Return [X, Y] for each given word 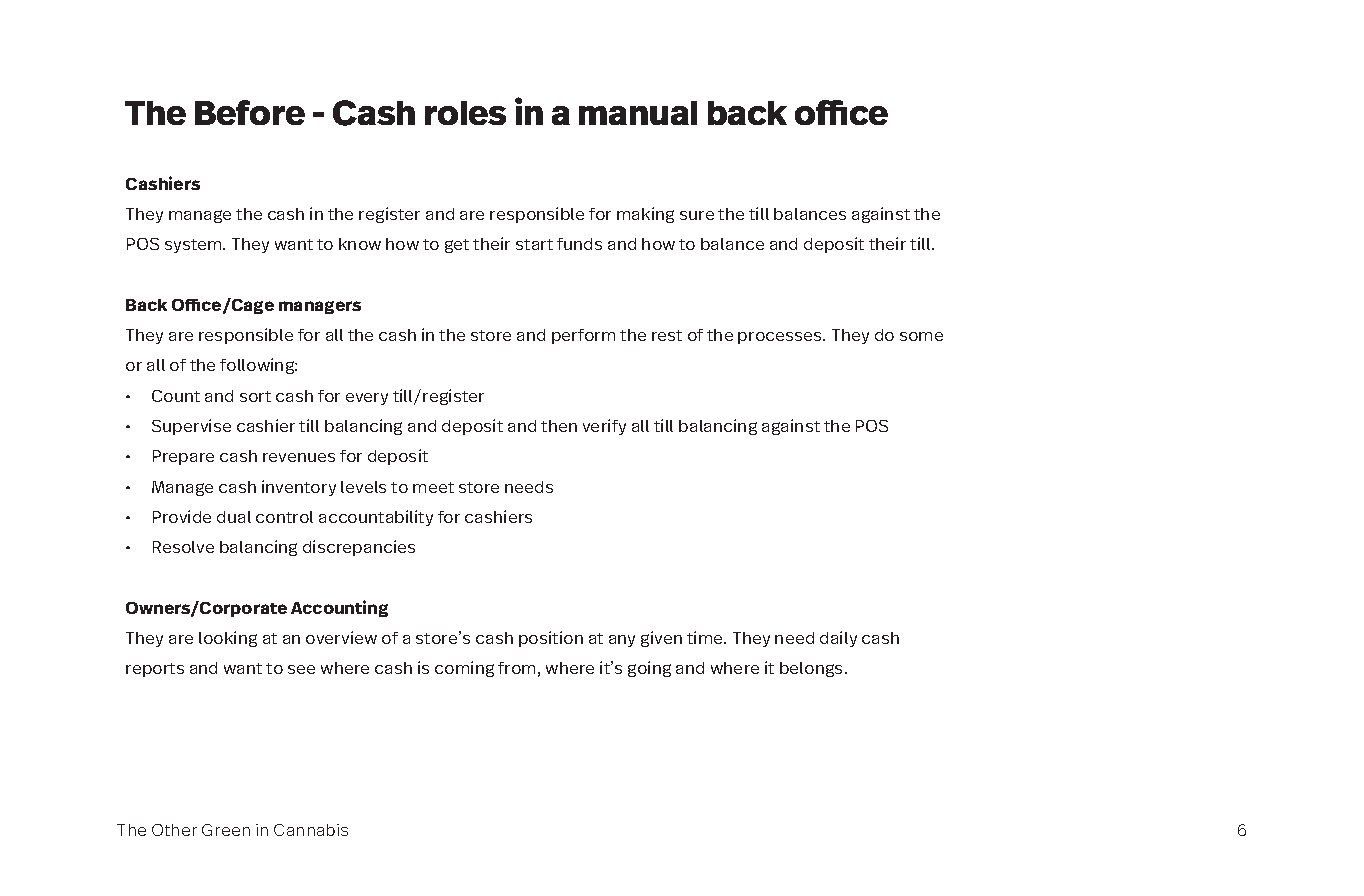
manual [638, 113]
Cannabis [311, 830]
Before [250, 112]
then [559, 426]
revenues [299, 457]
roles [465, 113]
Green [226, 830]
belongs [813, 669]
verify [604, 427]
